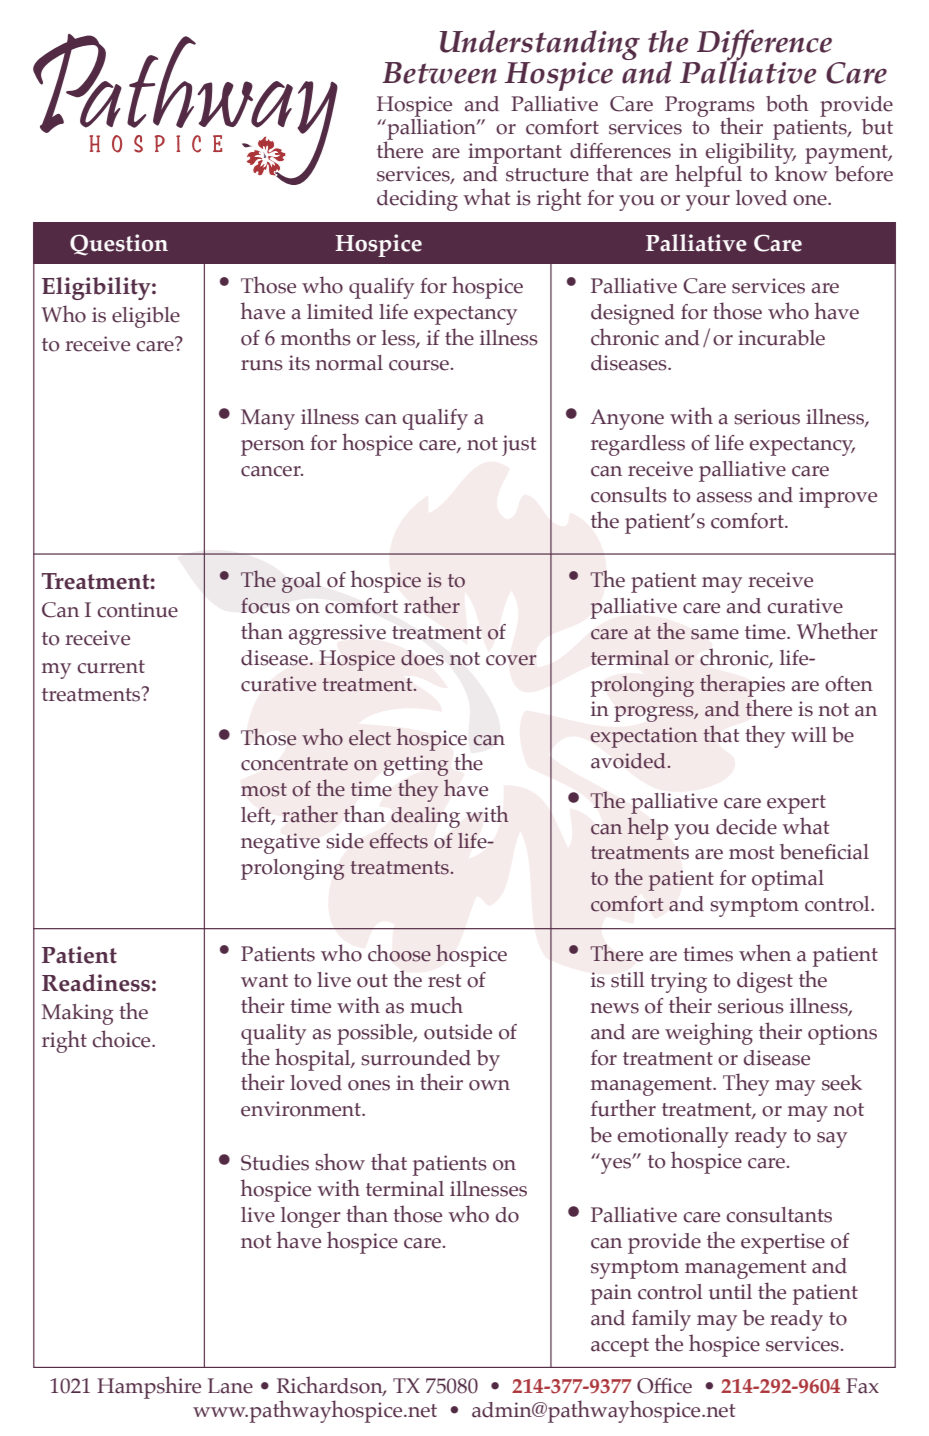 This screenshot has height=1436, width=929. Describe the element at coordinates (119, 245) in the screenshot. I see `Question` at that location.
